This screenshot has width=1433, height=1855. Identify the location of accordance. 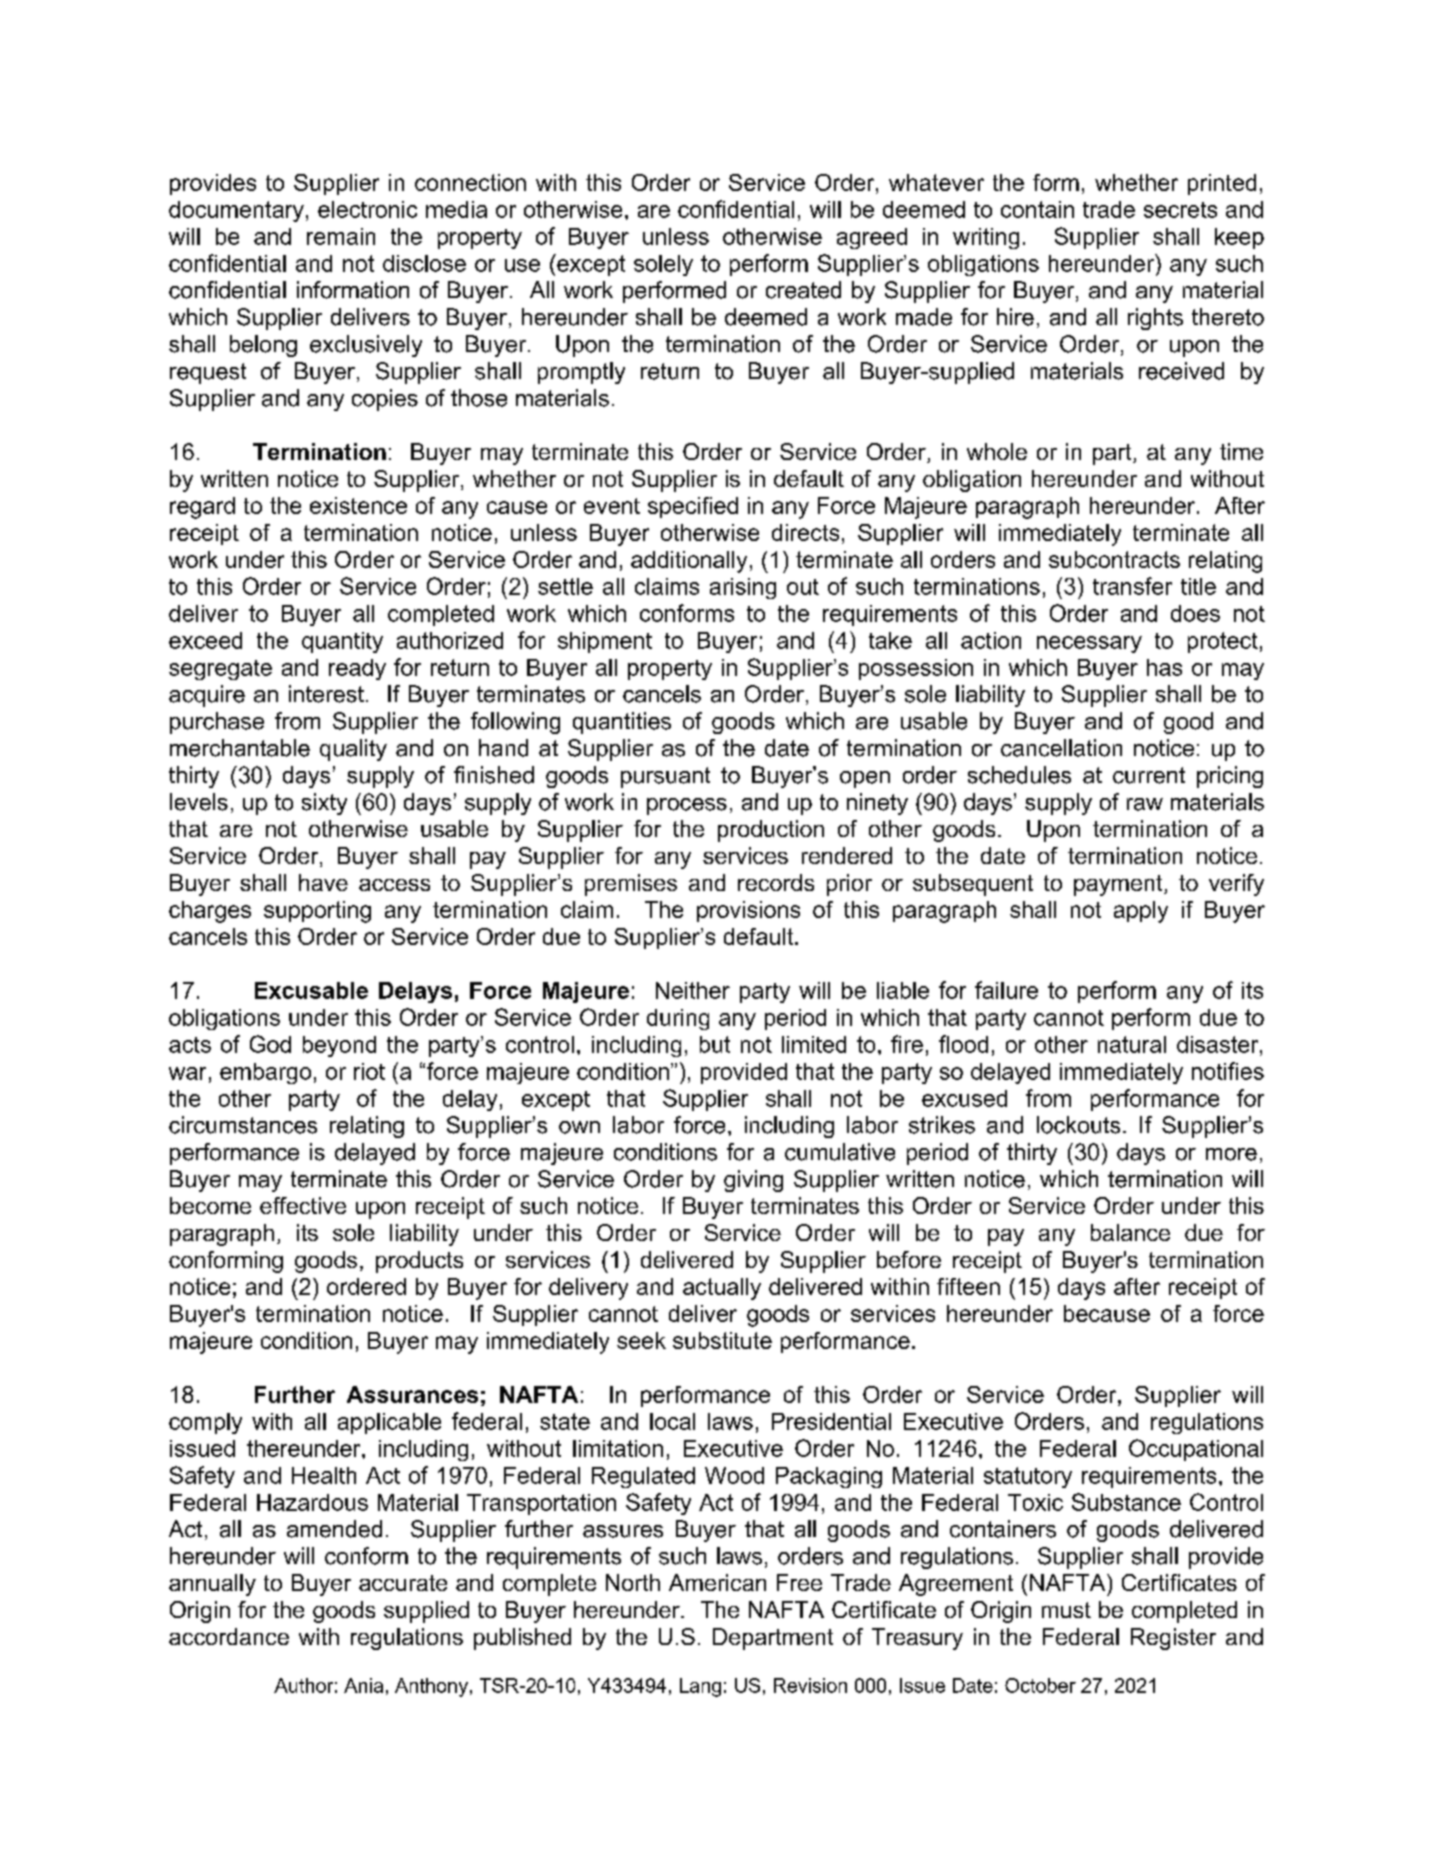
(229, 1636).
